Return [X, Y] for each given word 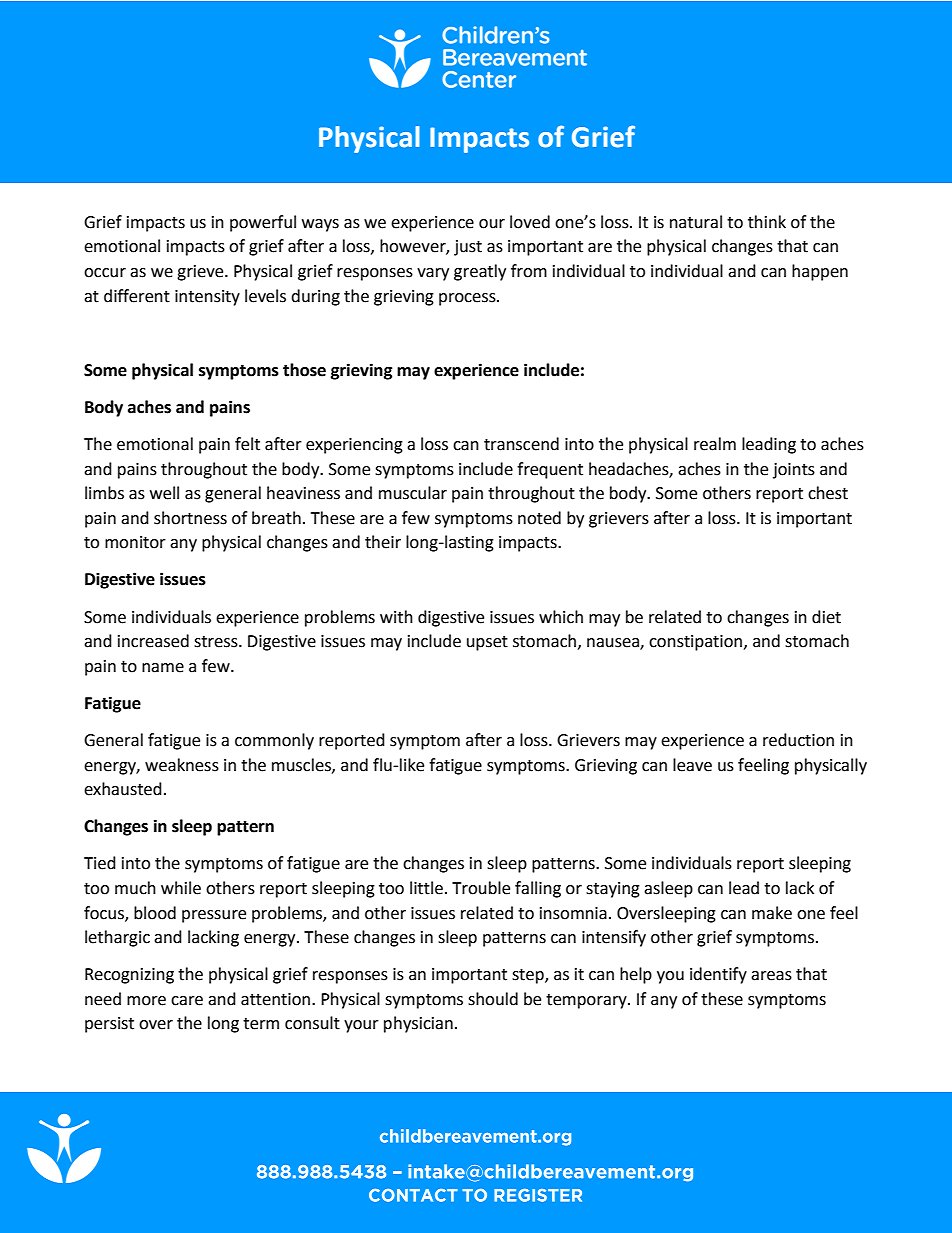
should [493, 999]
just [468, 248]
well [164, 493]
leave [692, 765]
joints [794, 471]
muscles [302, 765]
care [187, 1001]
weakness [182, 765]
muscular [413, 493]
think [767, 222]
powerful [263, 223]
